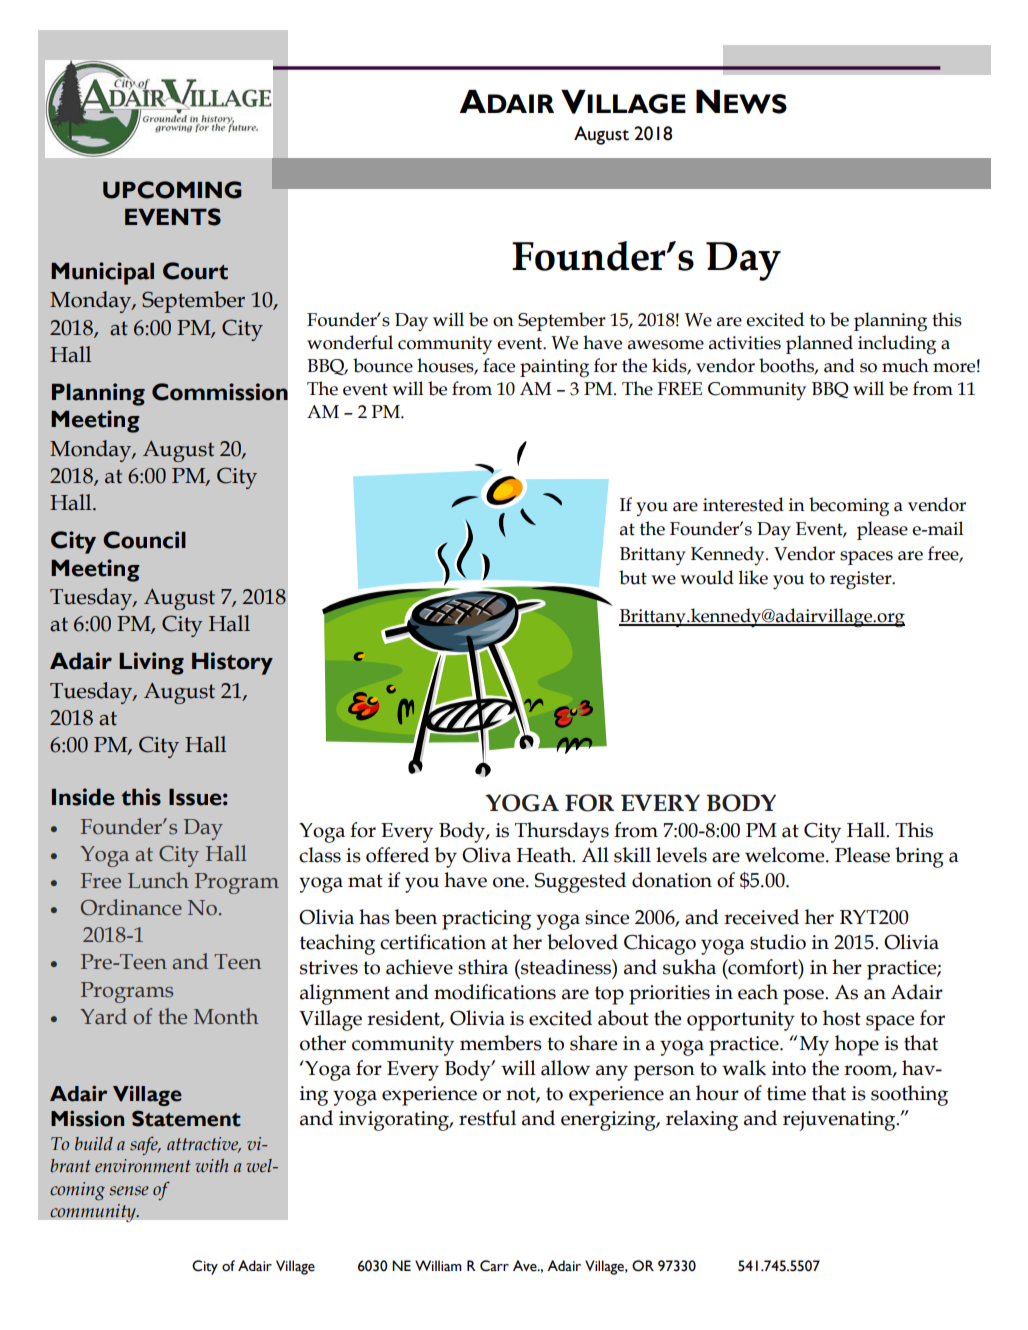 The image size is (1028, 1330). What do you see at coordinates (83, 797) in the document?
I see `Inside` at bounding box center [83, 797].
